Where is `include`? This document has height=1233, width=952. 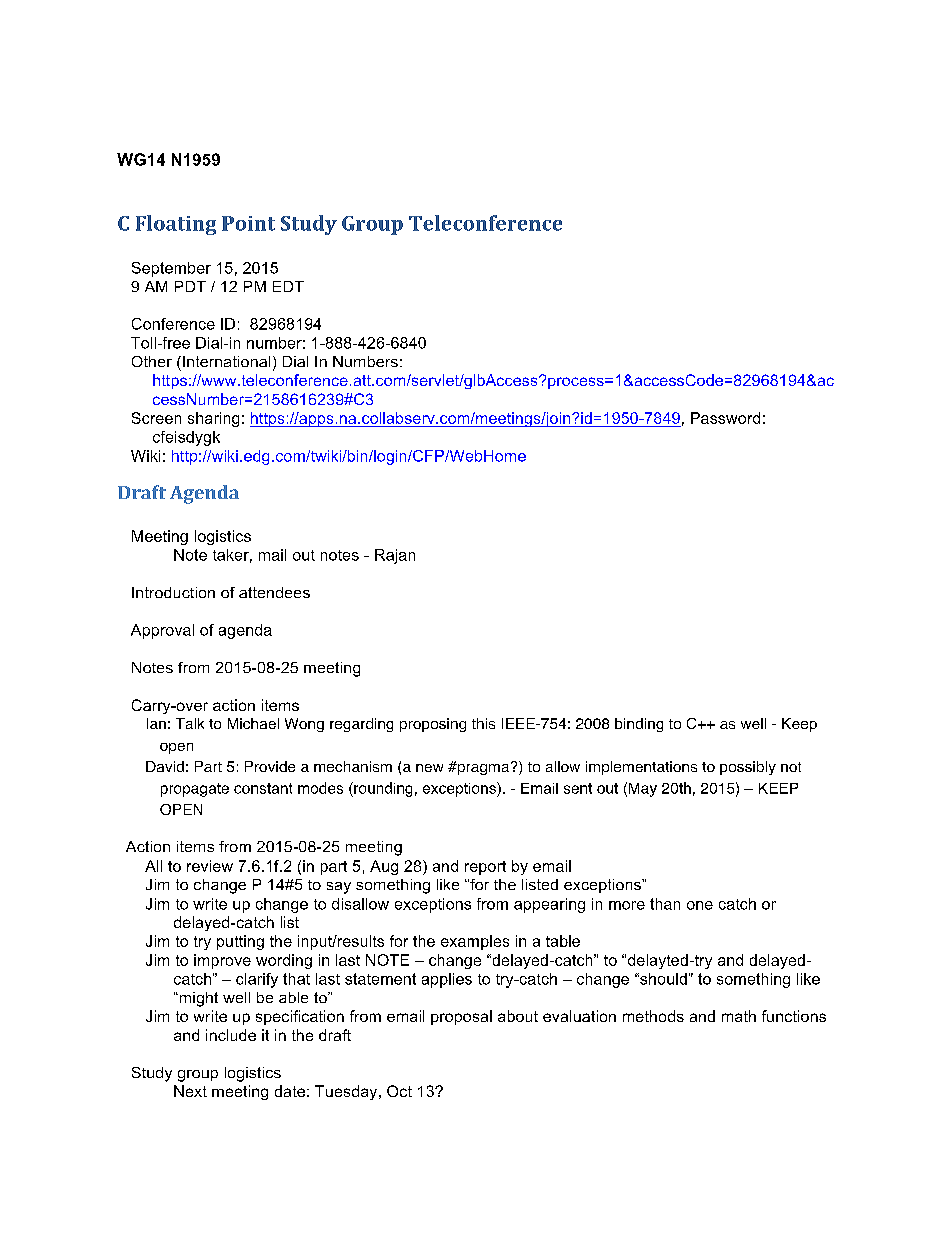 include is located at coordinates (231, 1035).
